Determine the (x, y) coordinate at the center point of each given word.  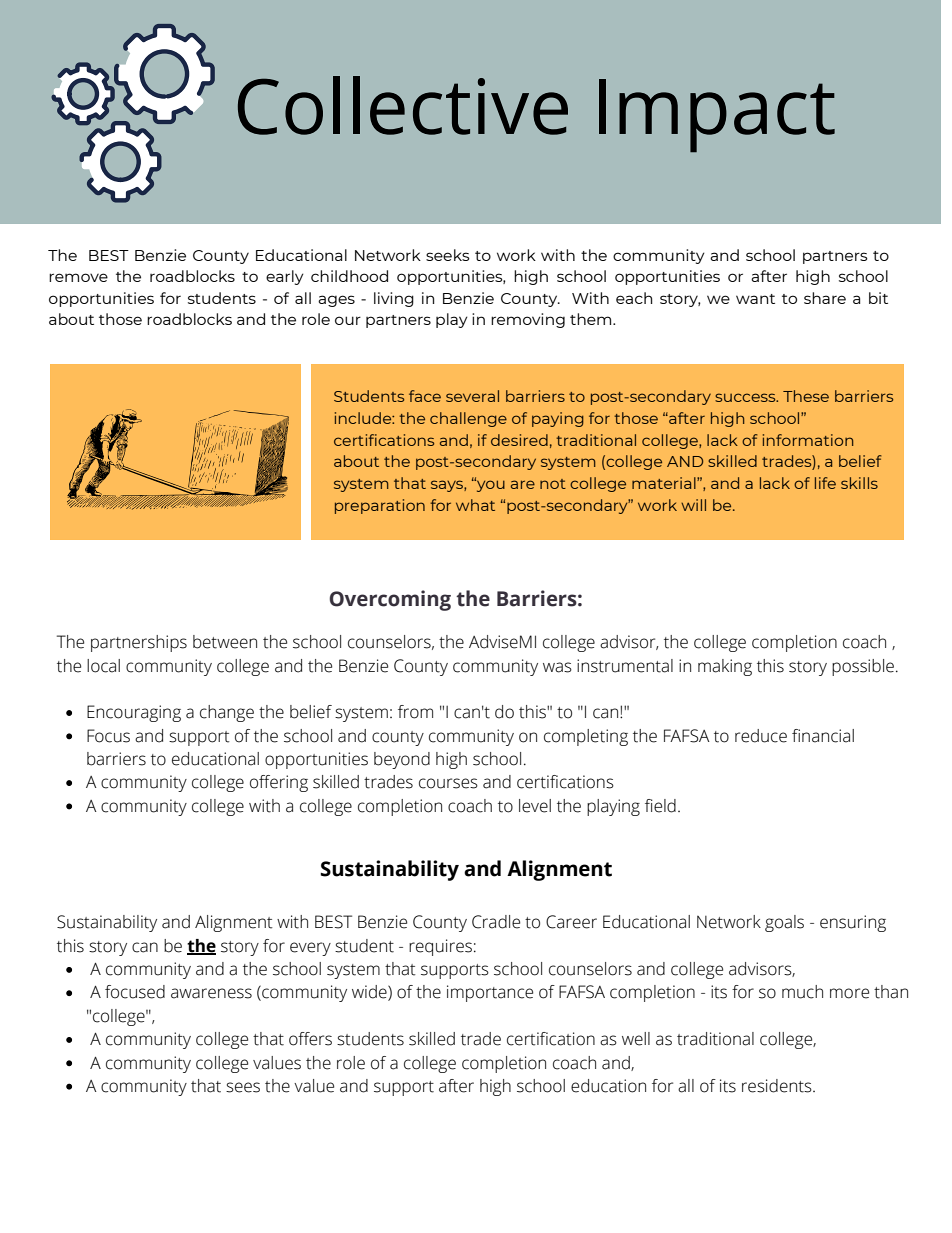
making (725, 667)
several (472, 396)
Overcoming (390, 600)
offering (279, 783)
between (225, 642)
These (806, 396)
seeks (448, 255)
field (660, 806)
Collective (403, 105)
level (535, 806)
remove (78, 277)
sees (243, 1087)
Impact (717, 116)
